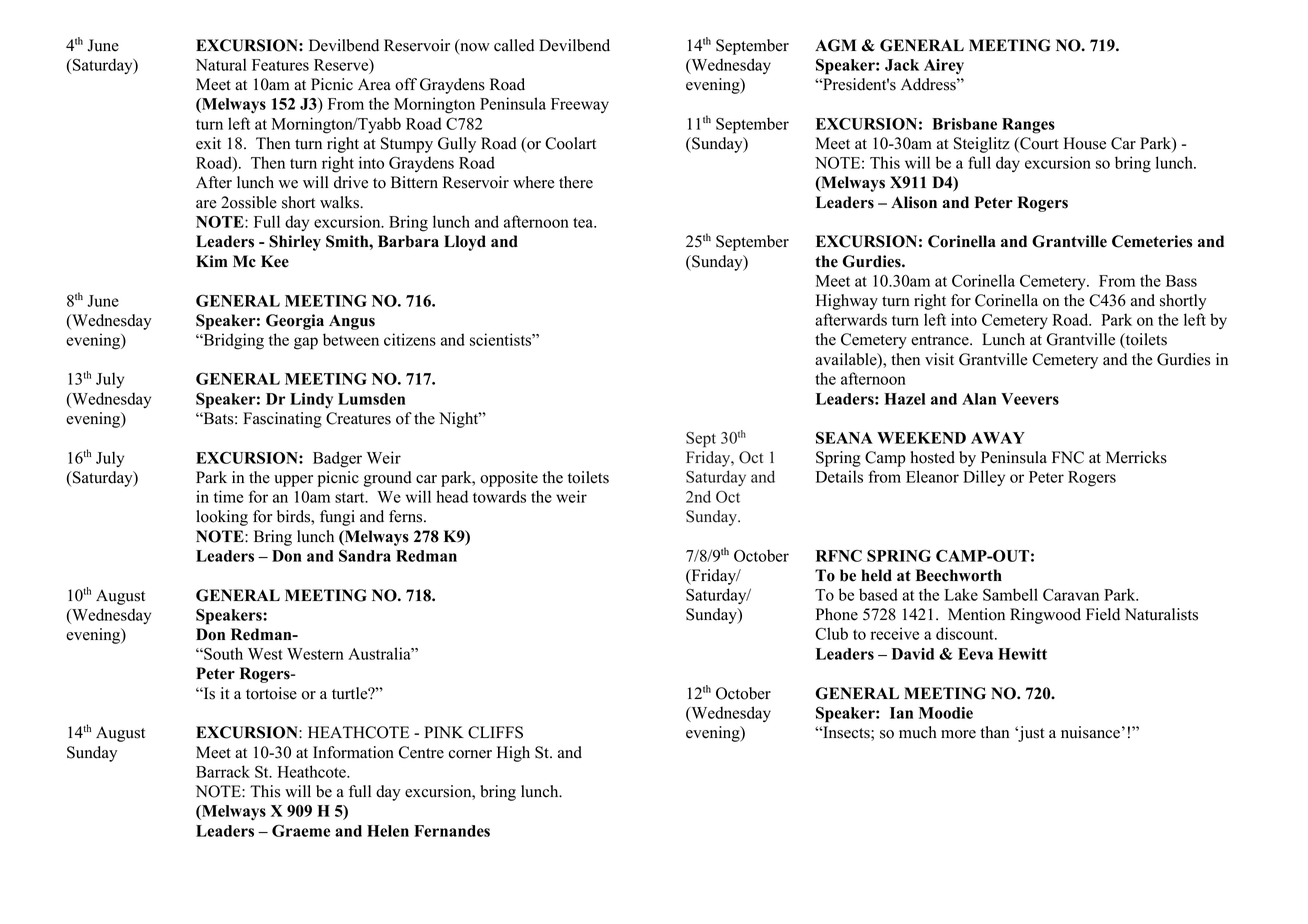  What do you see at coordinates (580, 105) in the screenshot?
I see `Freeway` at bounding box center [580, 105].
